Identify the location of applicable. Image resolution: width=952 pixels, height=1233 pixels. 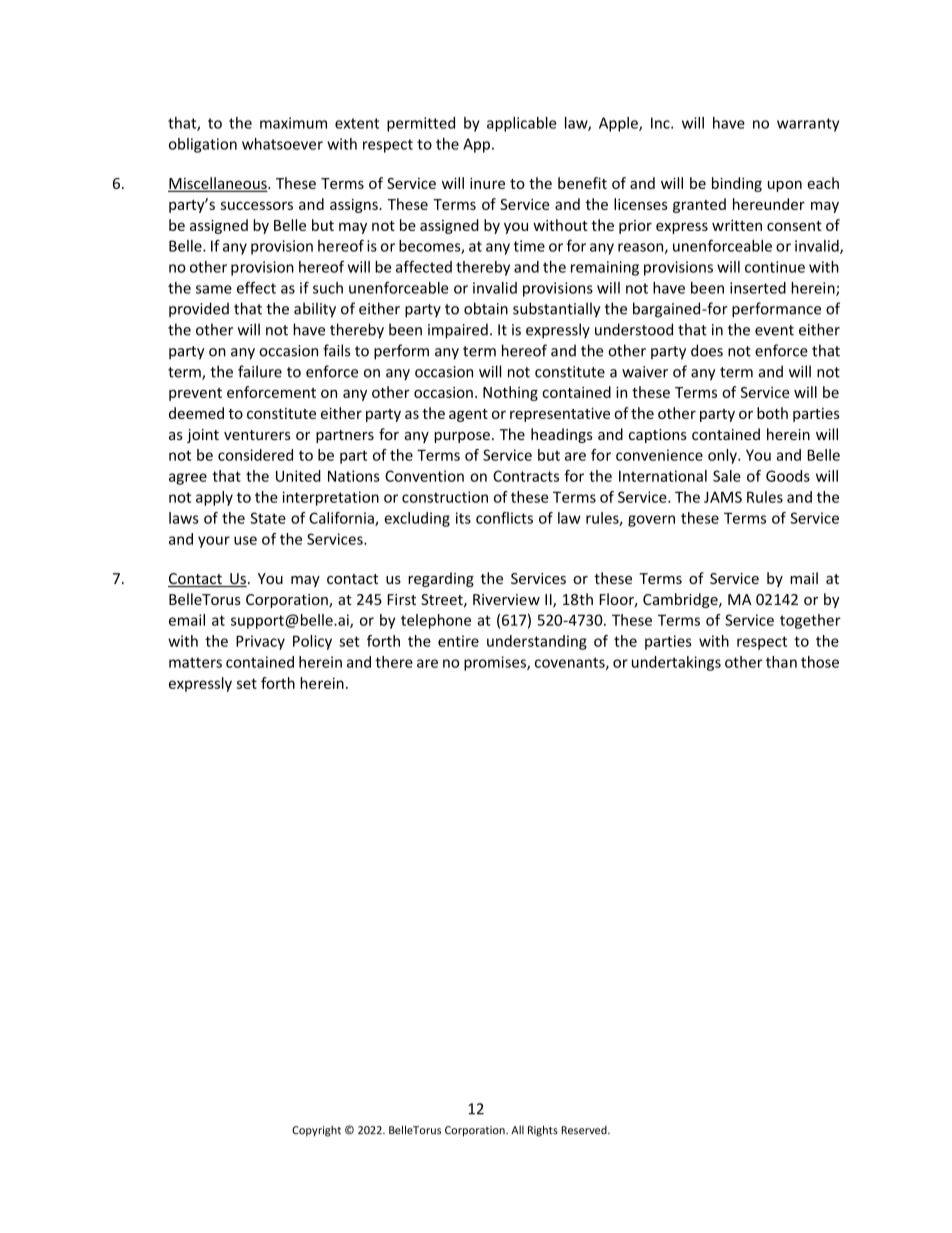
(521, 124).
